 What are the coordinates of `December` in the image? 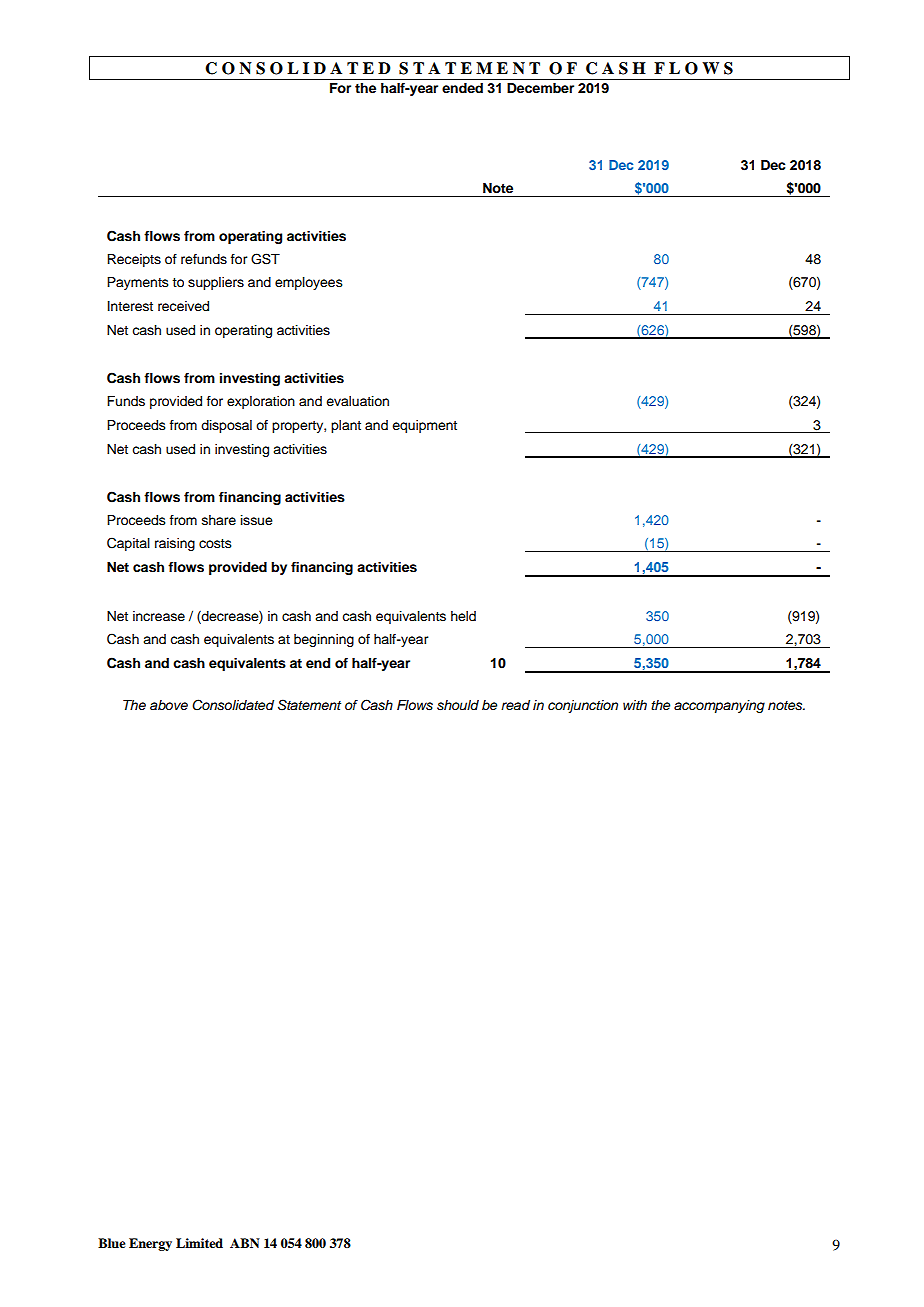 It's located at (540, 88).
